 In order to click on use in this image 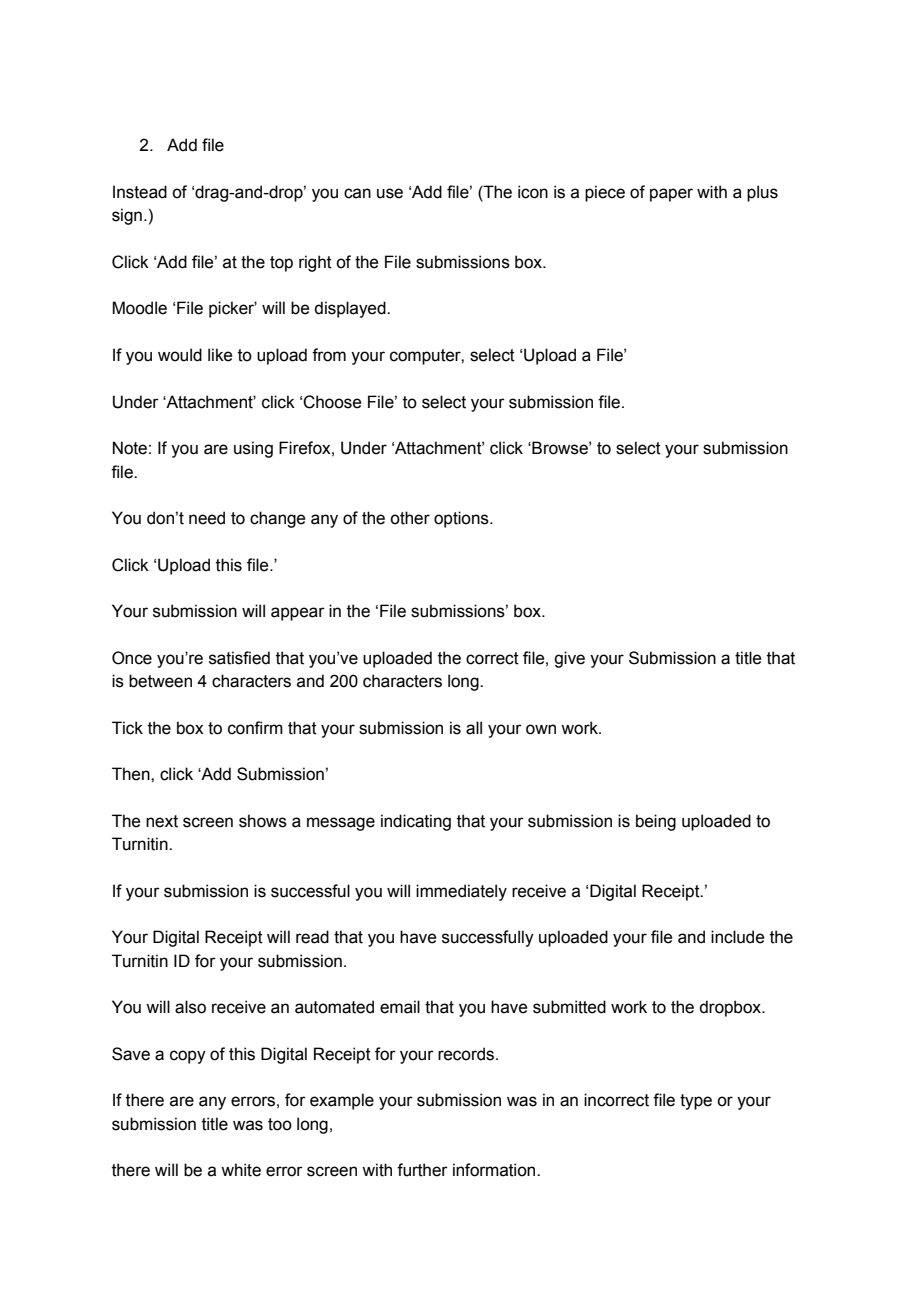, I will do `click(390, 193)`.
